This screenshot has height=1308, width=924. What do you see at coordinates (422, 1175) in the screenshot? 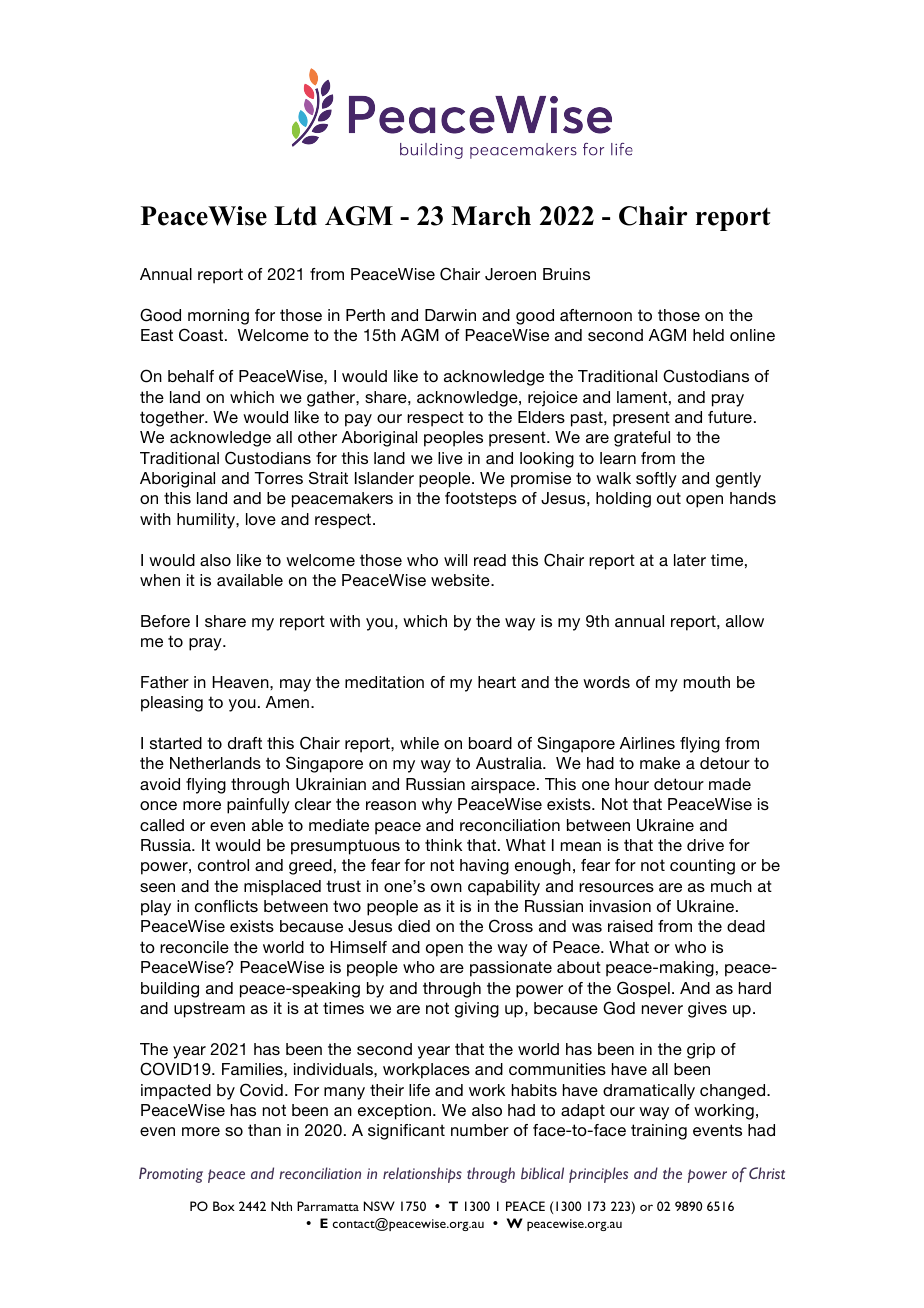
I see `relationships` at bounding box center [422, 1175].
